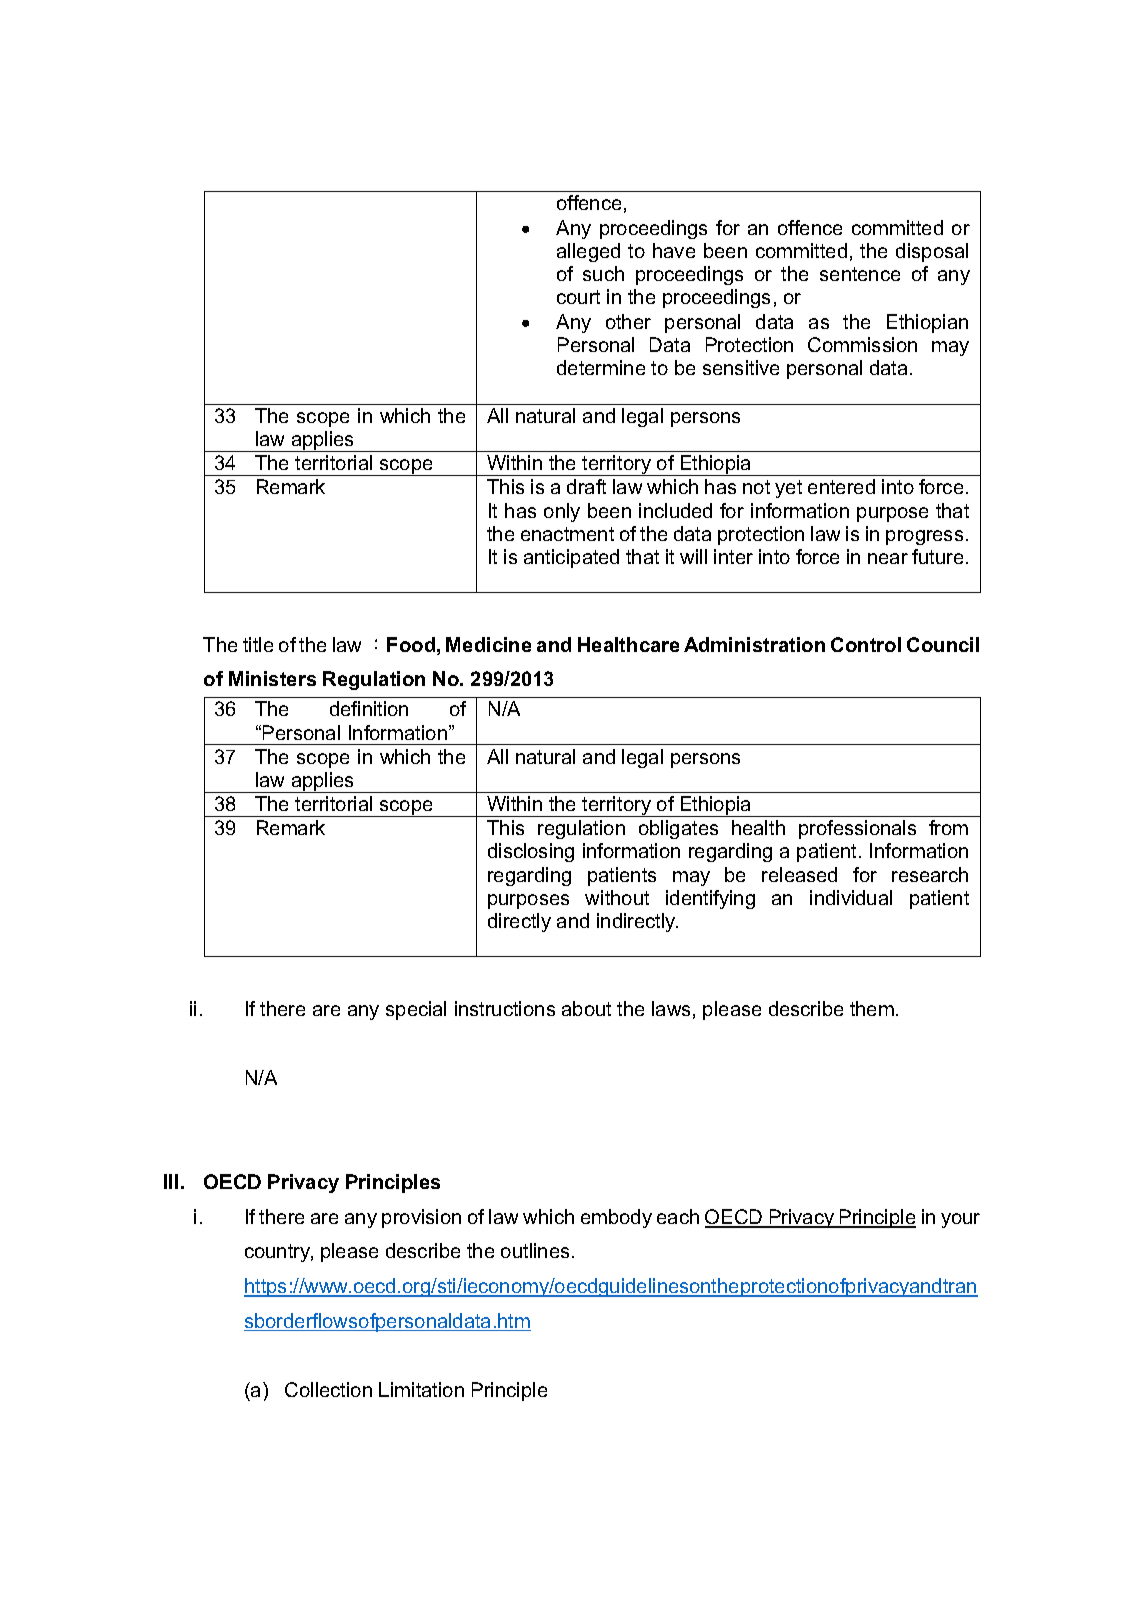 Image resolution: width=1144 pixels, height=1619 pixels. Describe the element at coordinates (586, 1008) in the screenshot. I see `about` at that location.
